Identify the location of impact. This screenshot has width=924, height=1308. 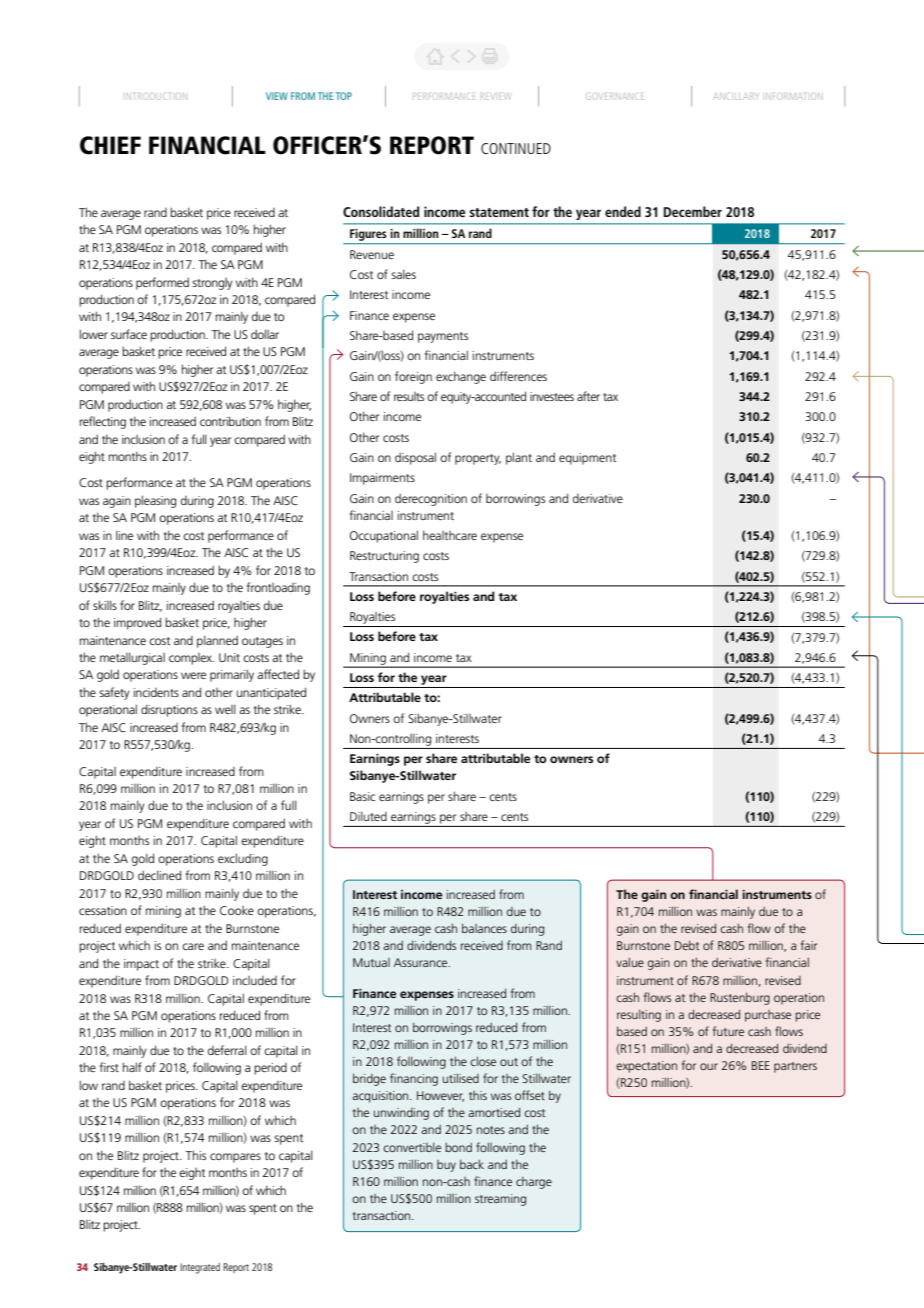
(141, 965).
